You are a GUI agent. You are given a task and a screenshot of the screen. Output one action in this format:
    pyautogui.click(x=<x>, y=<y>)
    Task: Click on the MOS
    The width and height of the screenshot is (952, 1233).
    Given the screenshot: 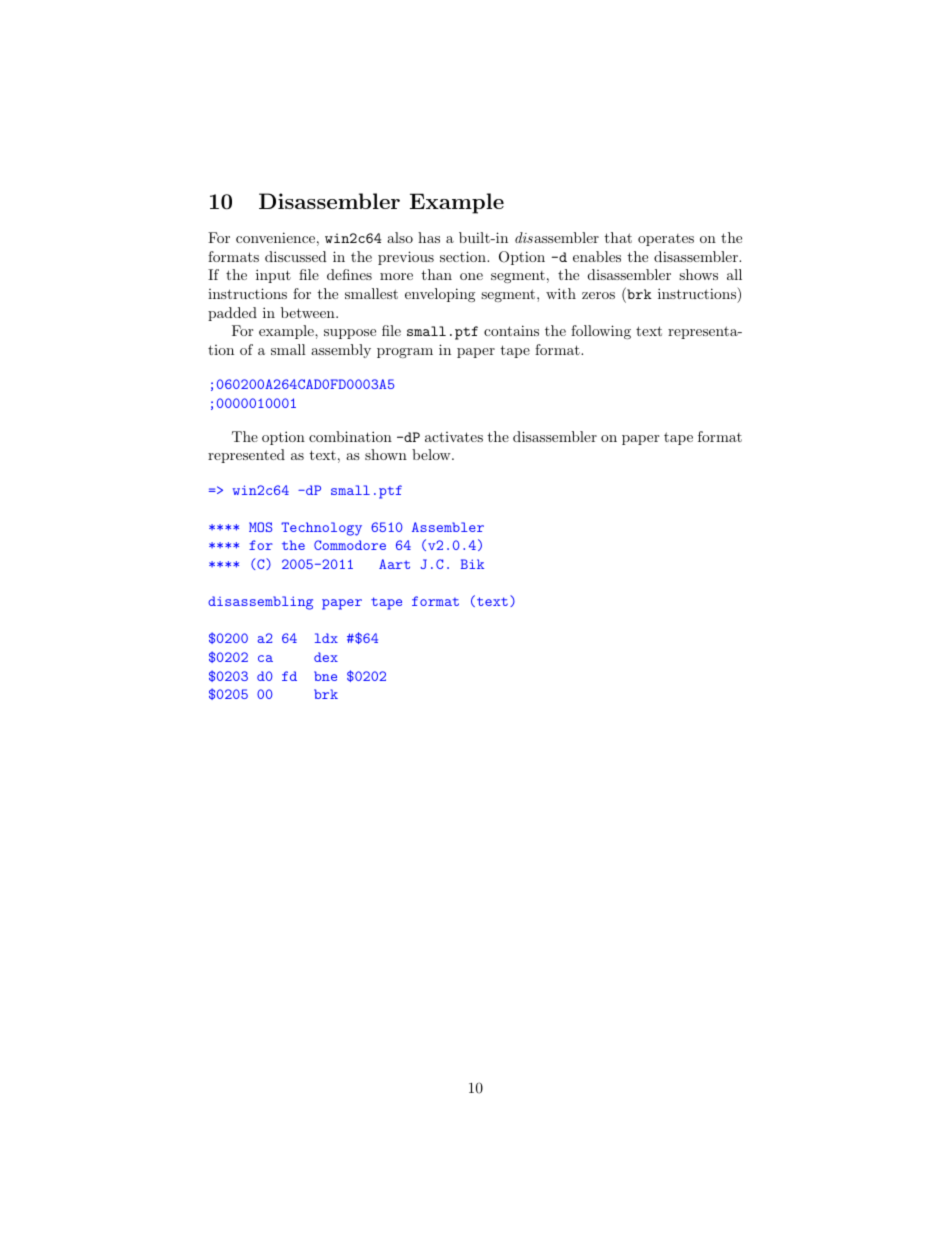 What is the action you would take?
    pyautogui.click(x=260, y=527)
